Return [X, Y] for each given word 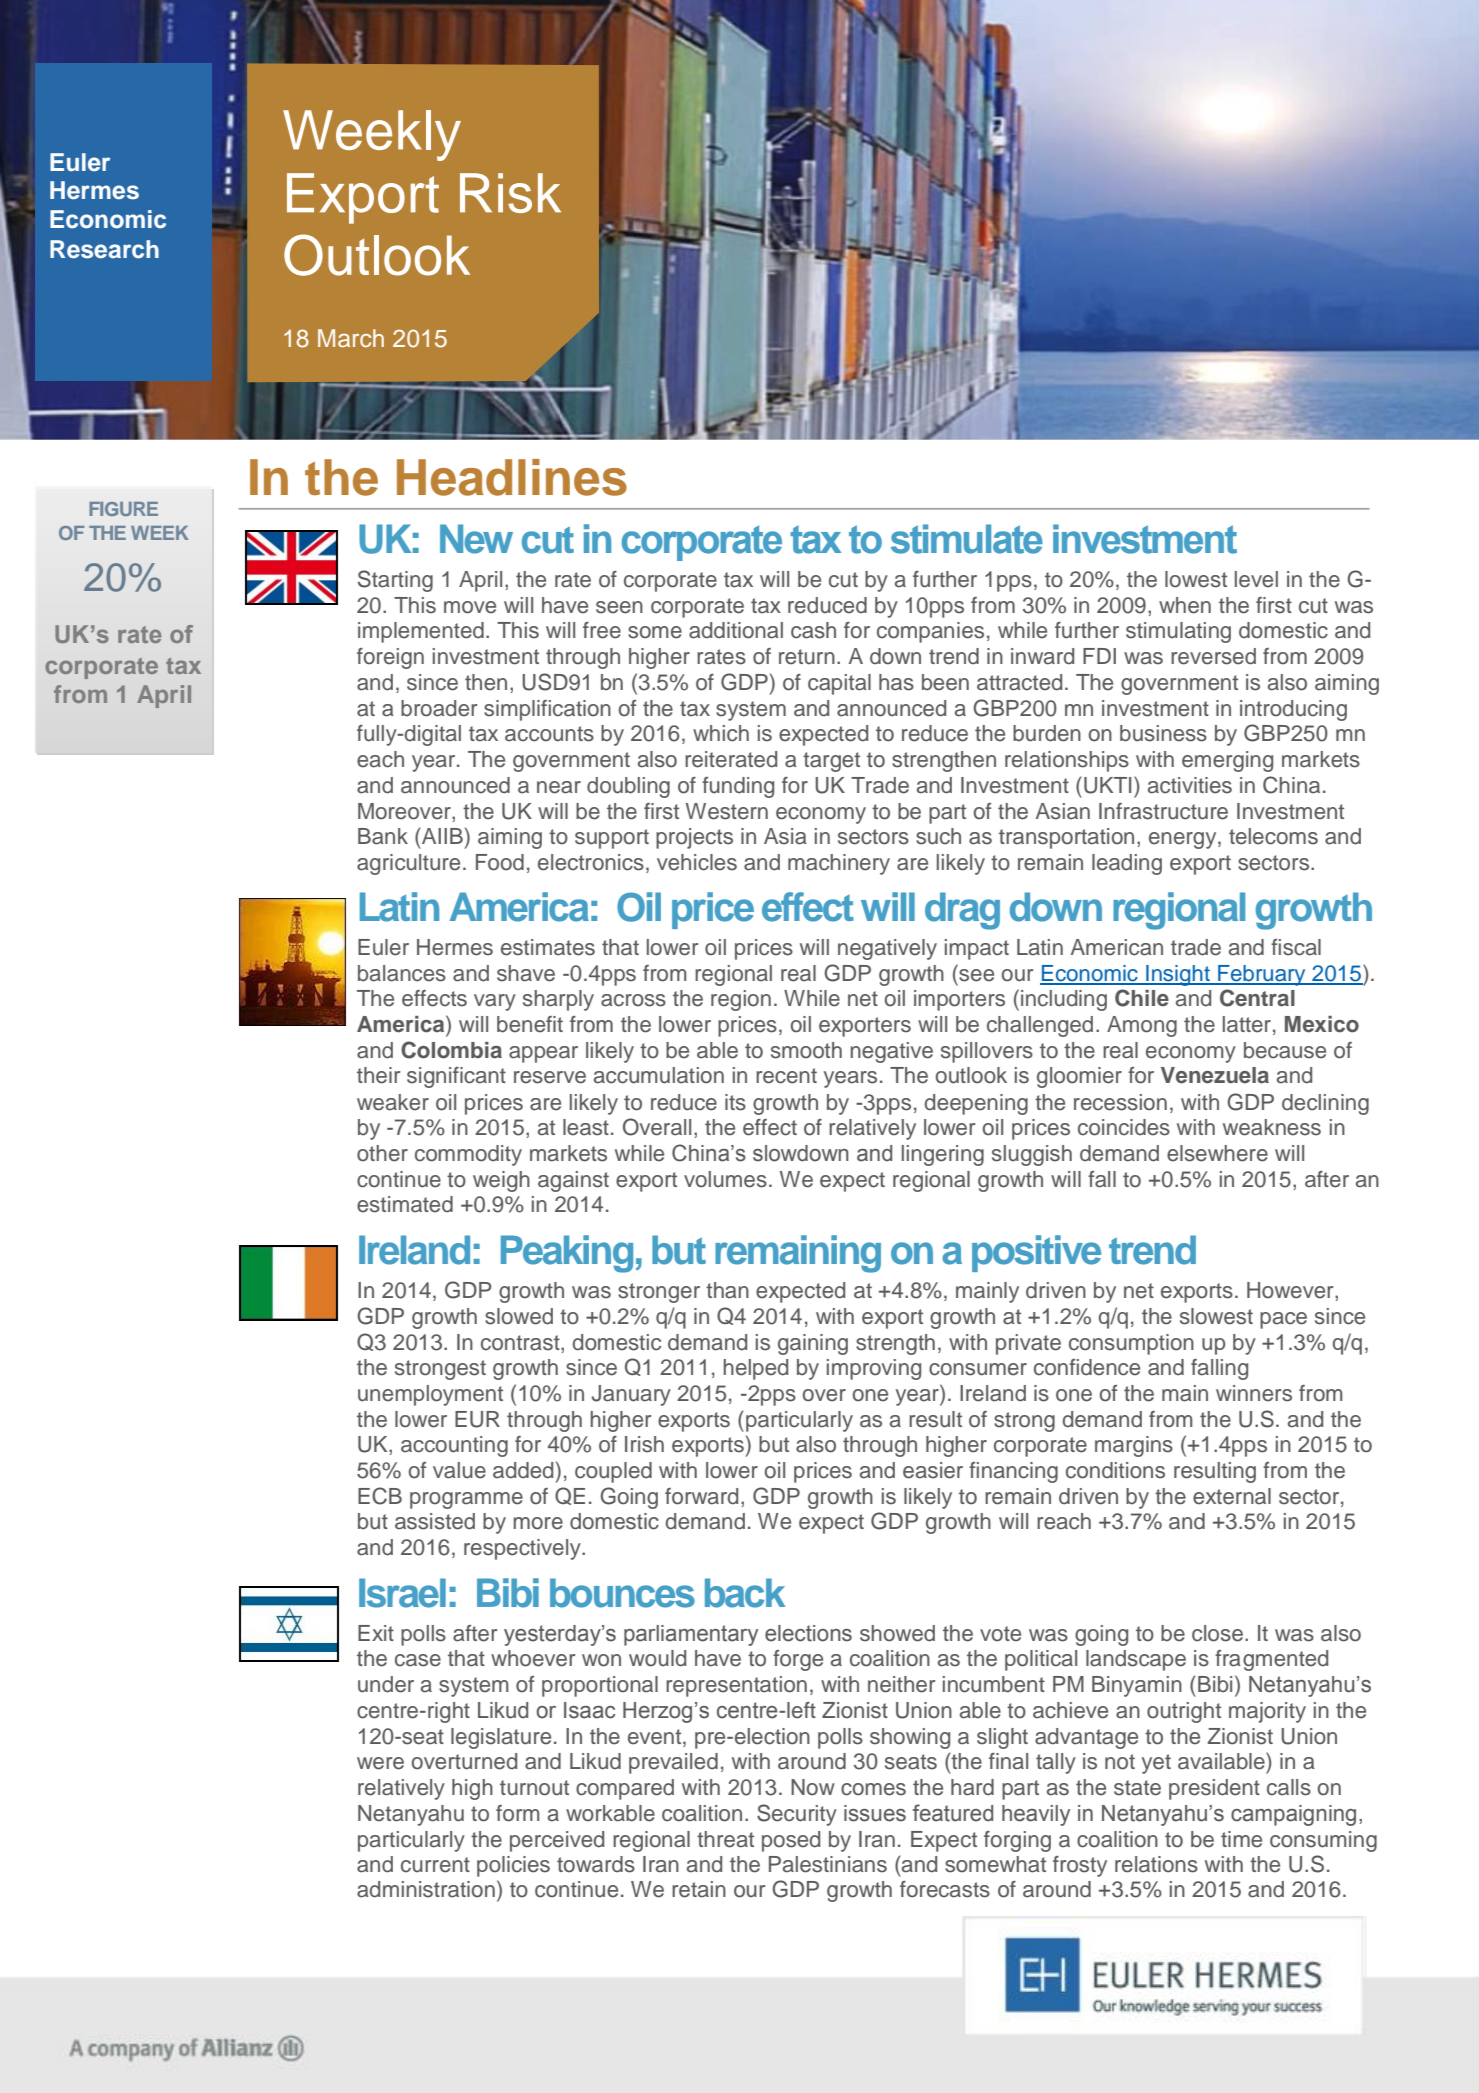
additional [736, 630]
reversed [1213, 656]
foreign [390, 658]
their [378, 1075]
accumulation [659, 1075]
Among [1142, 1026]
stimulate [967, 539]
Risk [510, 193]
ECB [380, 1496]
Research [104, 249]
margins [1134, 1446]
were [380, 1763]
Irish [644, 1444]
